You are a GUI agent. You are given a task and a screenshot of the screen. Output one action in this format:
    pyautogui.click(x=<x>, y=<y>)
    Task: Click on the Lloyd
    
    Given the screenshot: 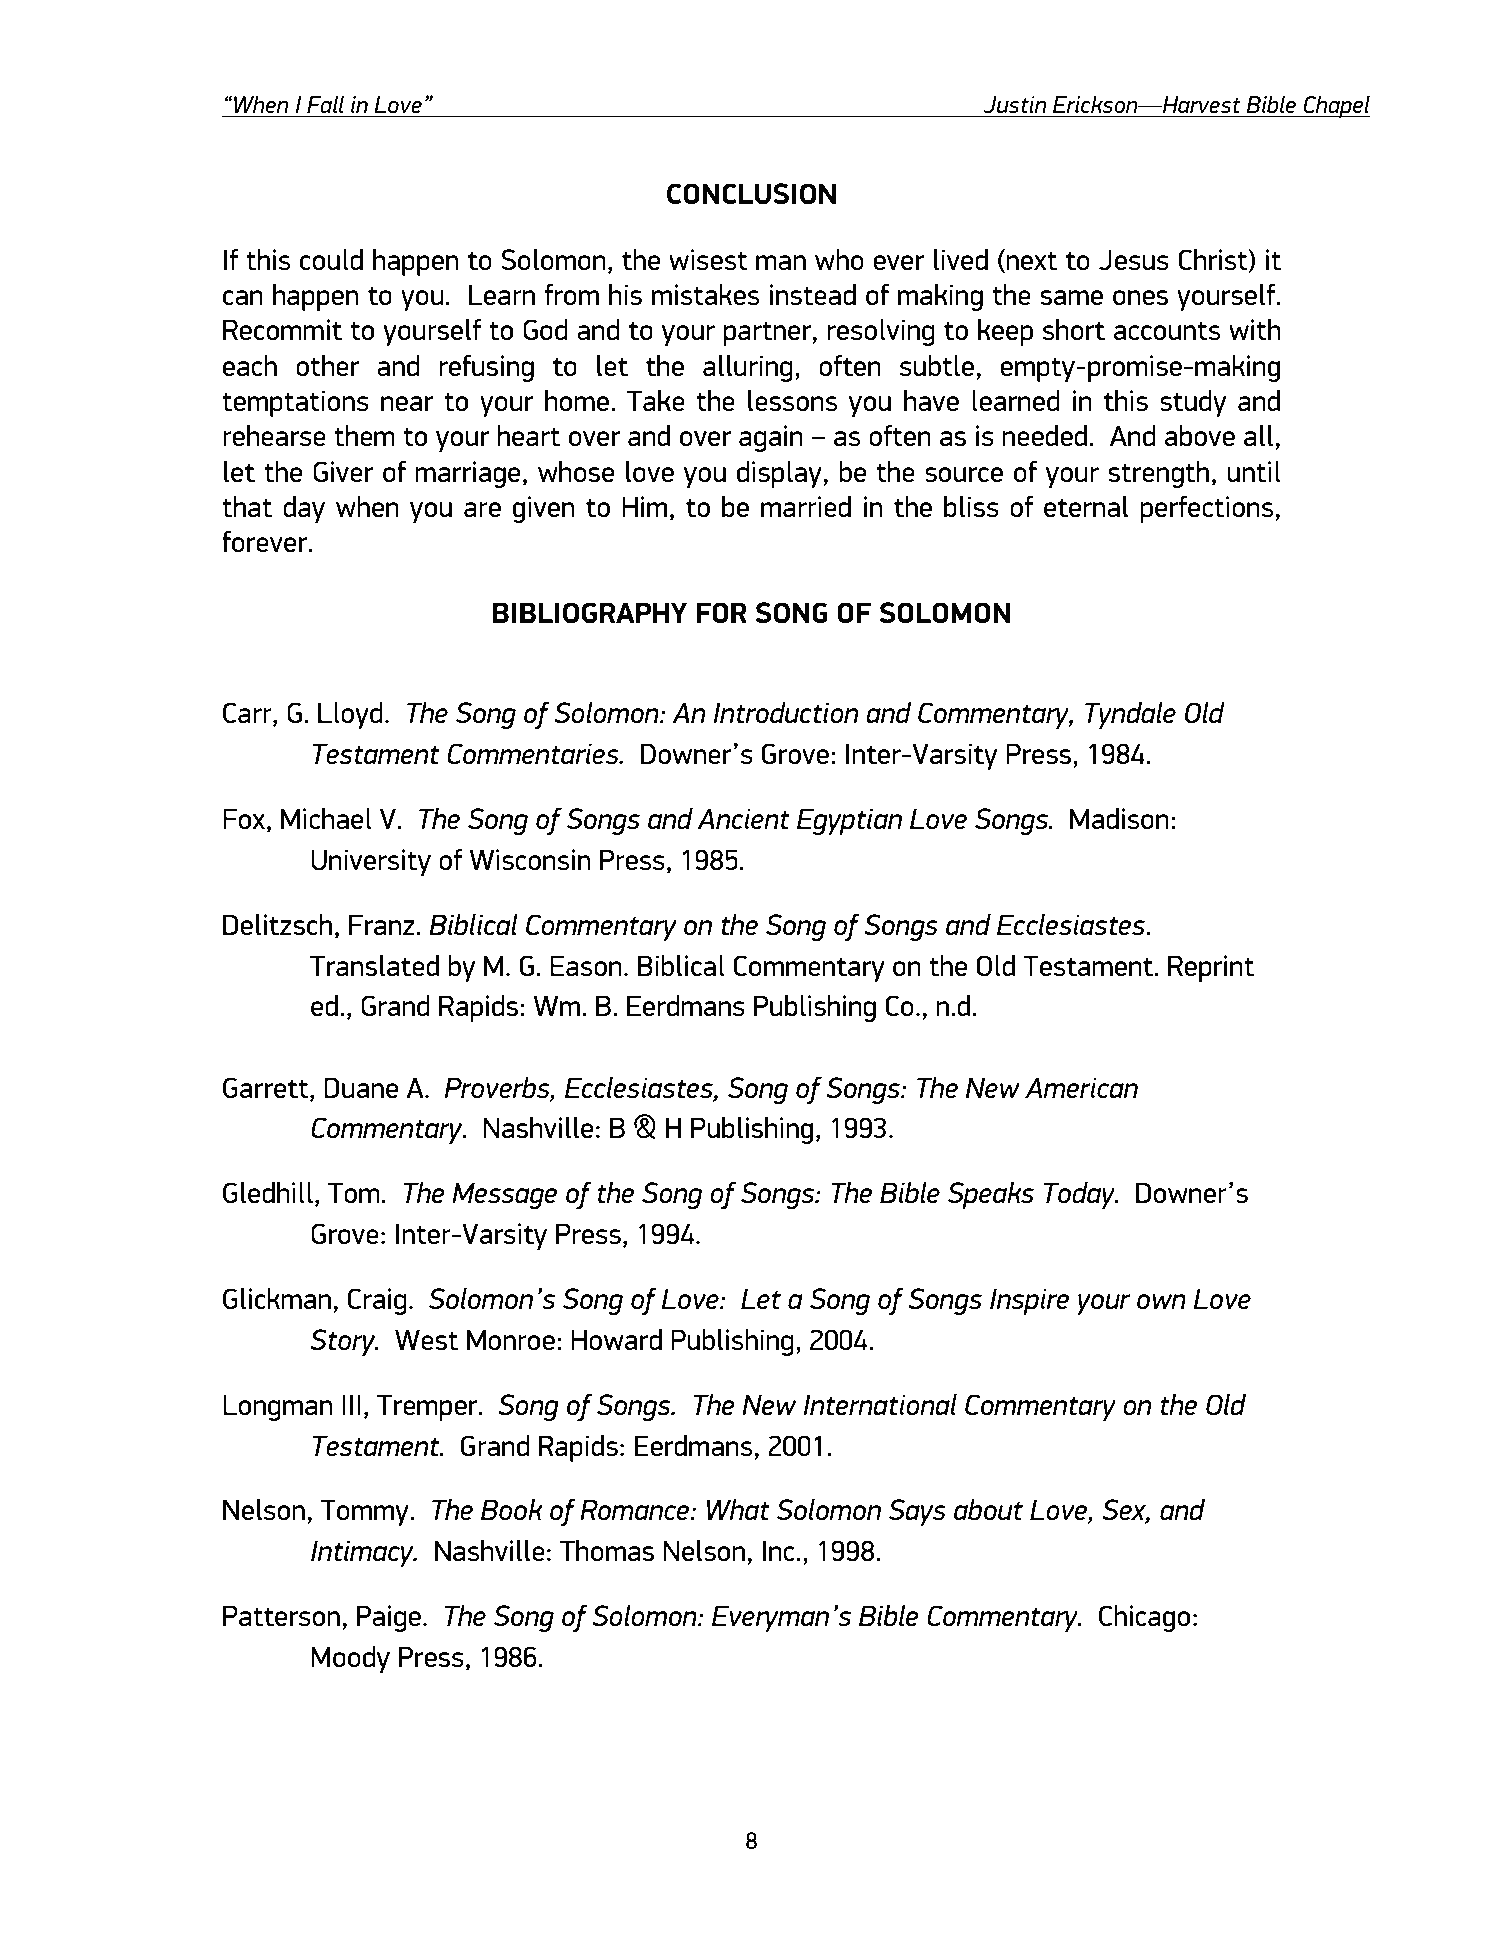 What is the action you would take?
    pyautogui.click(x=350, y=715)
